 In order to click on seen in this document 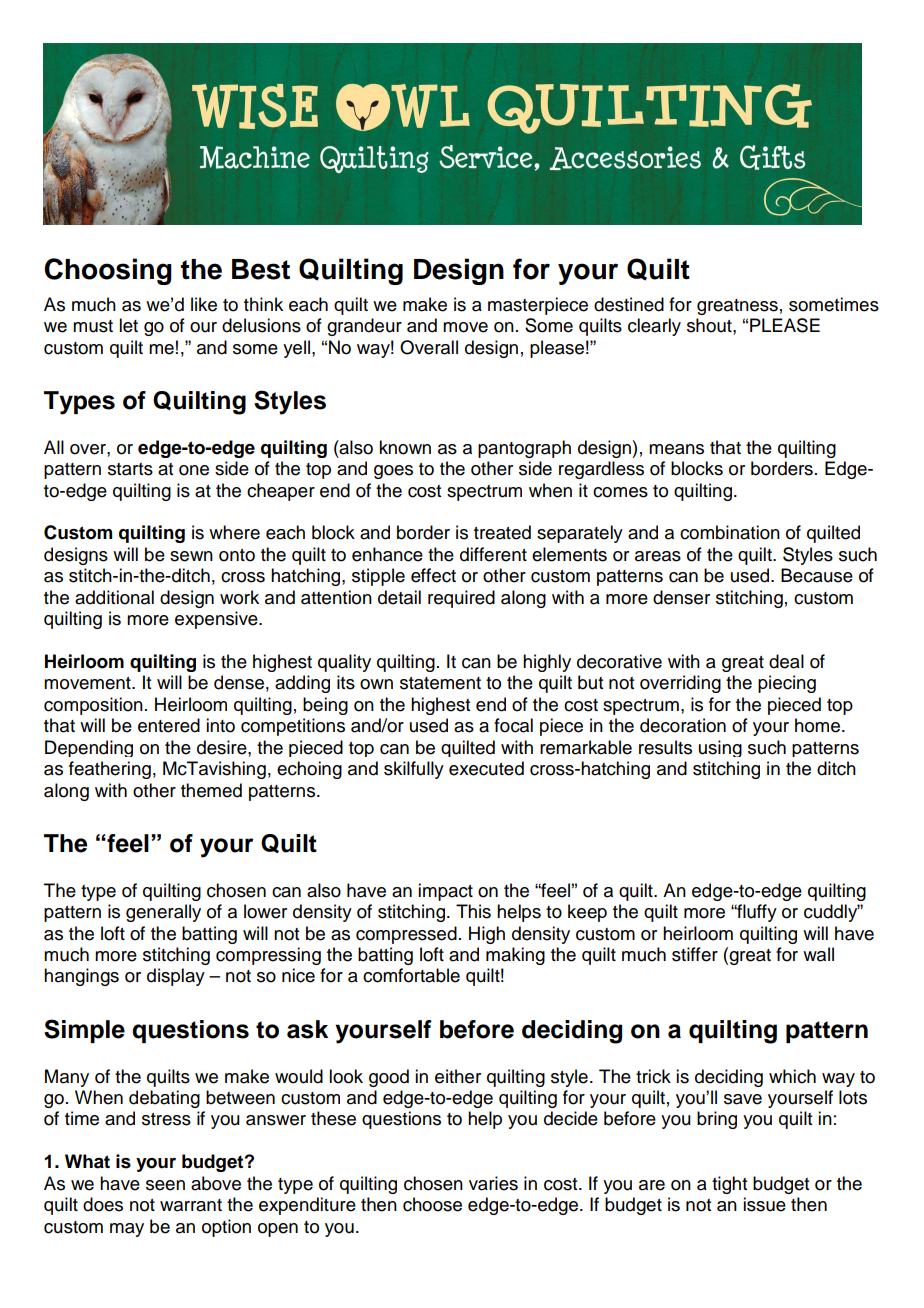, I will do `click(165, 1185)`.
